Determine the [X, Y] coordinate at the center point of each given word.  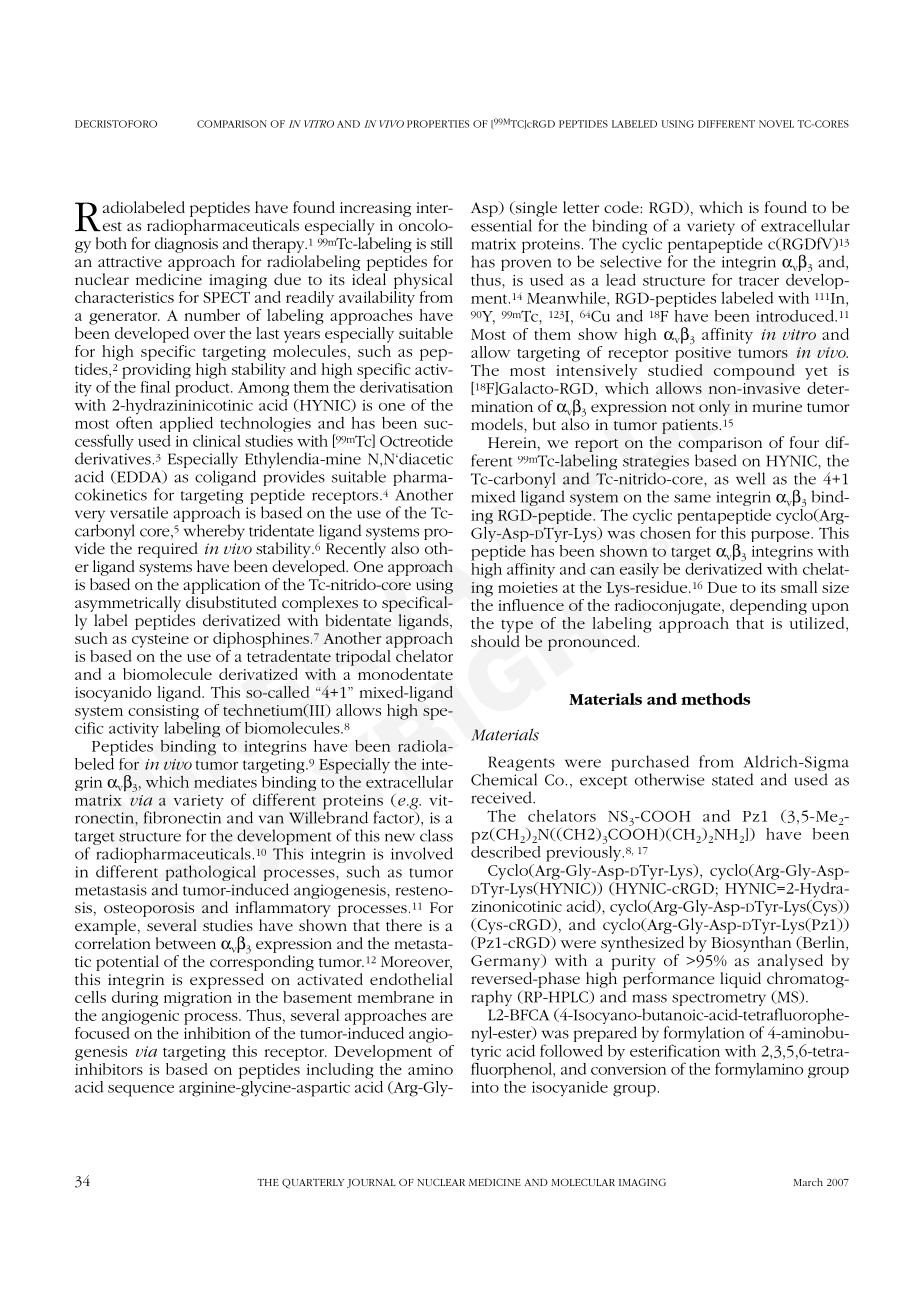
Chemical [504, 779]
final [155, 387]
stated [733, 779]
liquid [740, 980]
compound [754, 372]
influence [531, 605]
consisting [163, 712]
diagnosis [186, 245]
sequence [141, 1091]
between [186, 943]
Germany [507, 962]
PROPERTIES [438, 124]
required [168, 550]
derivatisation [406, 385]
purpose [781, 536]
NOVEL [776, 124]
